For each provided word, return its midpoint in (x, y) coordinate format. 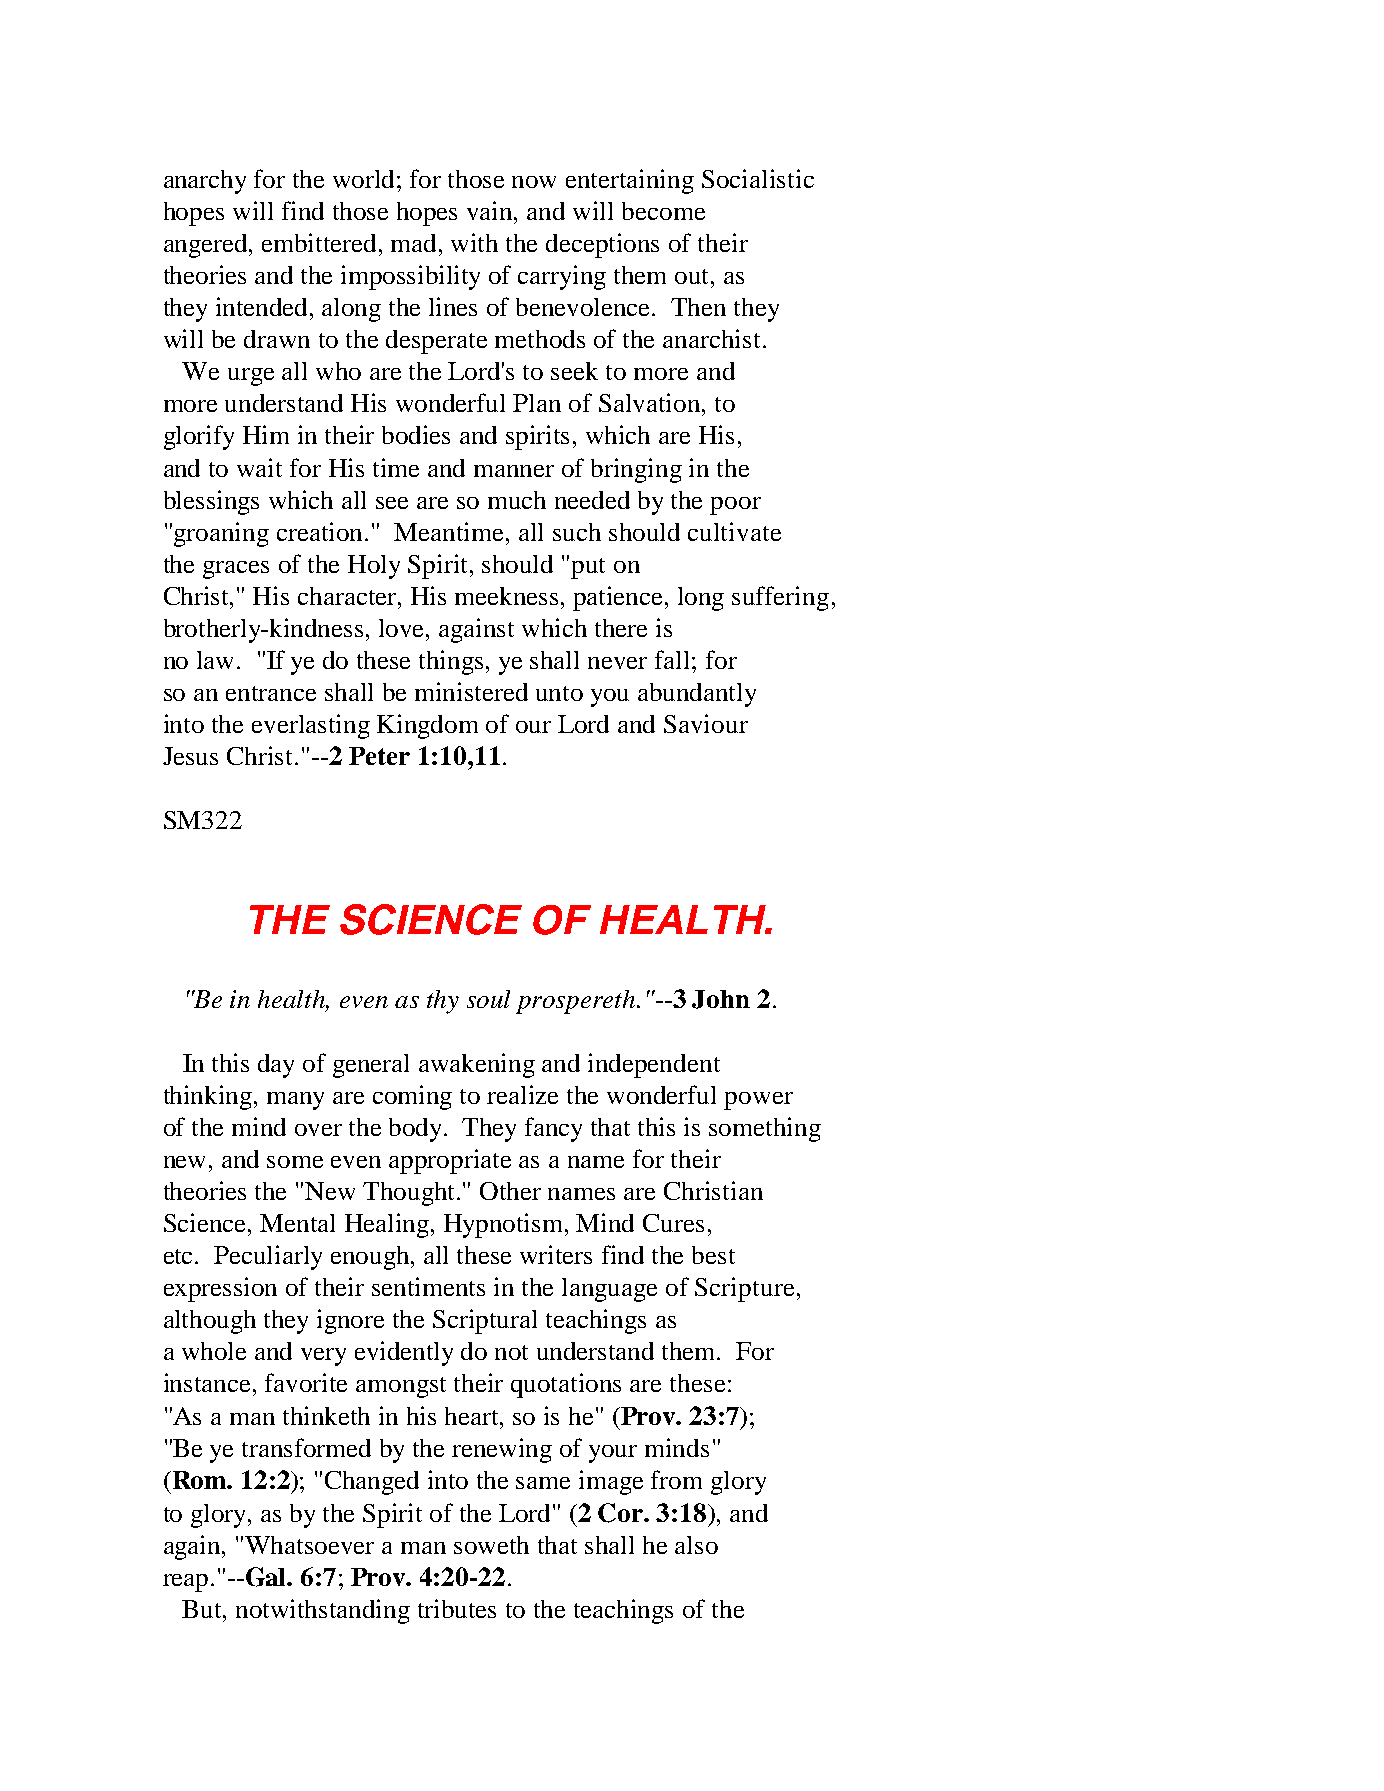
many (295, 1101)
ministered (471, 691)
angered (207, 246)
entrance (271, 693)
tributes (457, 1608)
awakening (477, 1065)
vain (491, 210)
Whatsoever (309, 1545)
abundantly (697, 695)
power (758, 1101)
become (663, 211)
